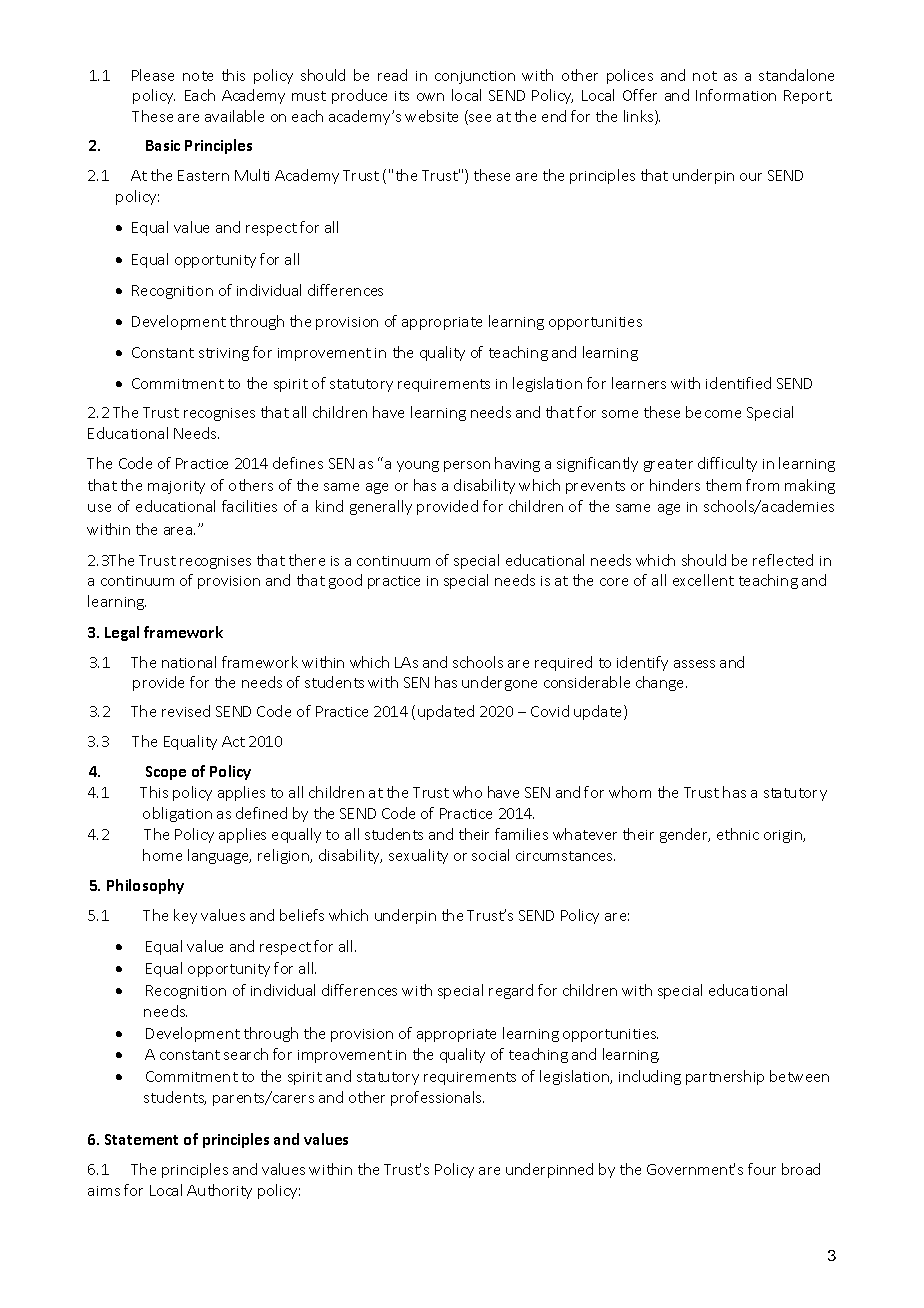 The height and width of the page is (1308, 924). I want to click on four, so click(762, 1169).
